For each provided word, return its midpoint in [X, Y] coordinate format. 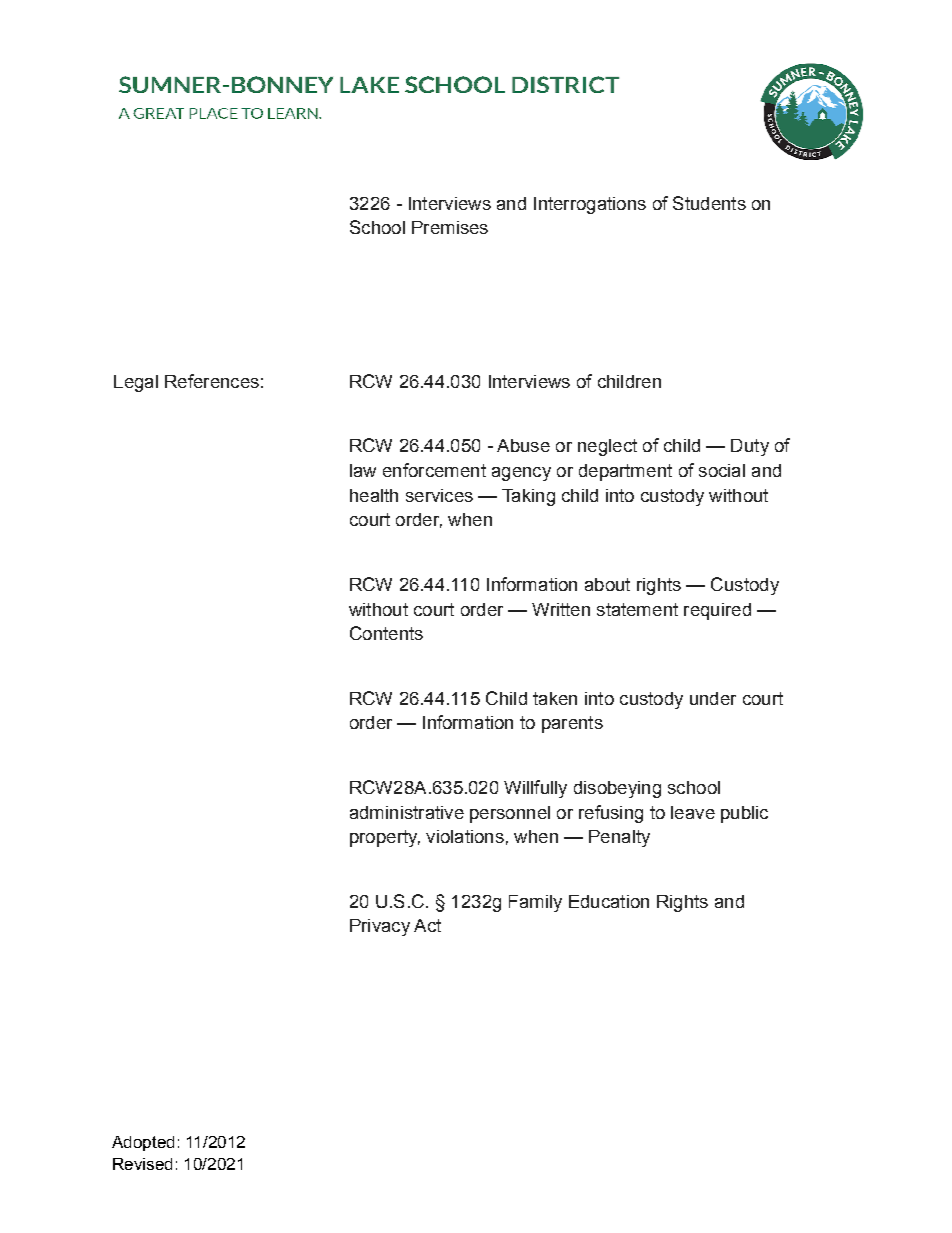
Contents [386, 633]
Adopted [143, 1143]
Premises [450, 227]
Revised [142, 1164]
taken [555, 698]
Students [709, 203]
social [722, 470]
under [713, 698]
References [212, 381]
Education [609, 901]
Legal [136, 383]
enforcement [434, 470]
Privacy [380, 927]
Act [427, 925]
